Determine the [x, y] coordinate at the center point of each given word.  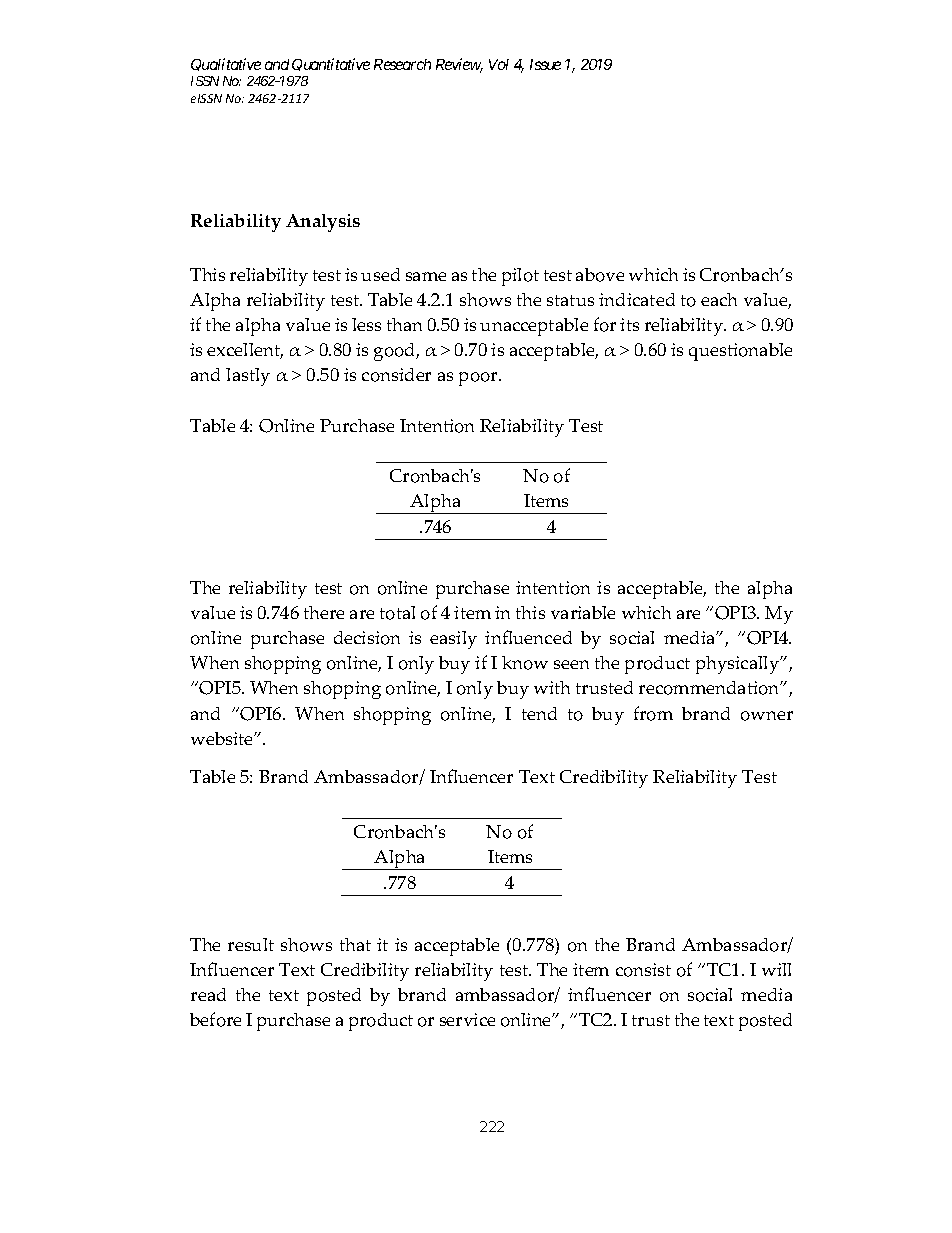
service [467, 1019]
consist [643, 970]
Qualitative [226, 64]
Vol [499, 64]
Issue [545, 64]
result [251, 944]
